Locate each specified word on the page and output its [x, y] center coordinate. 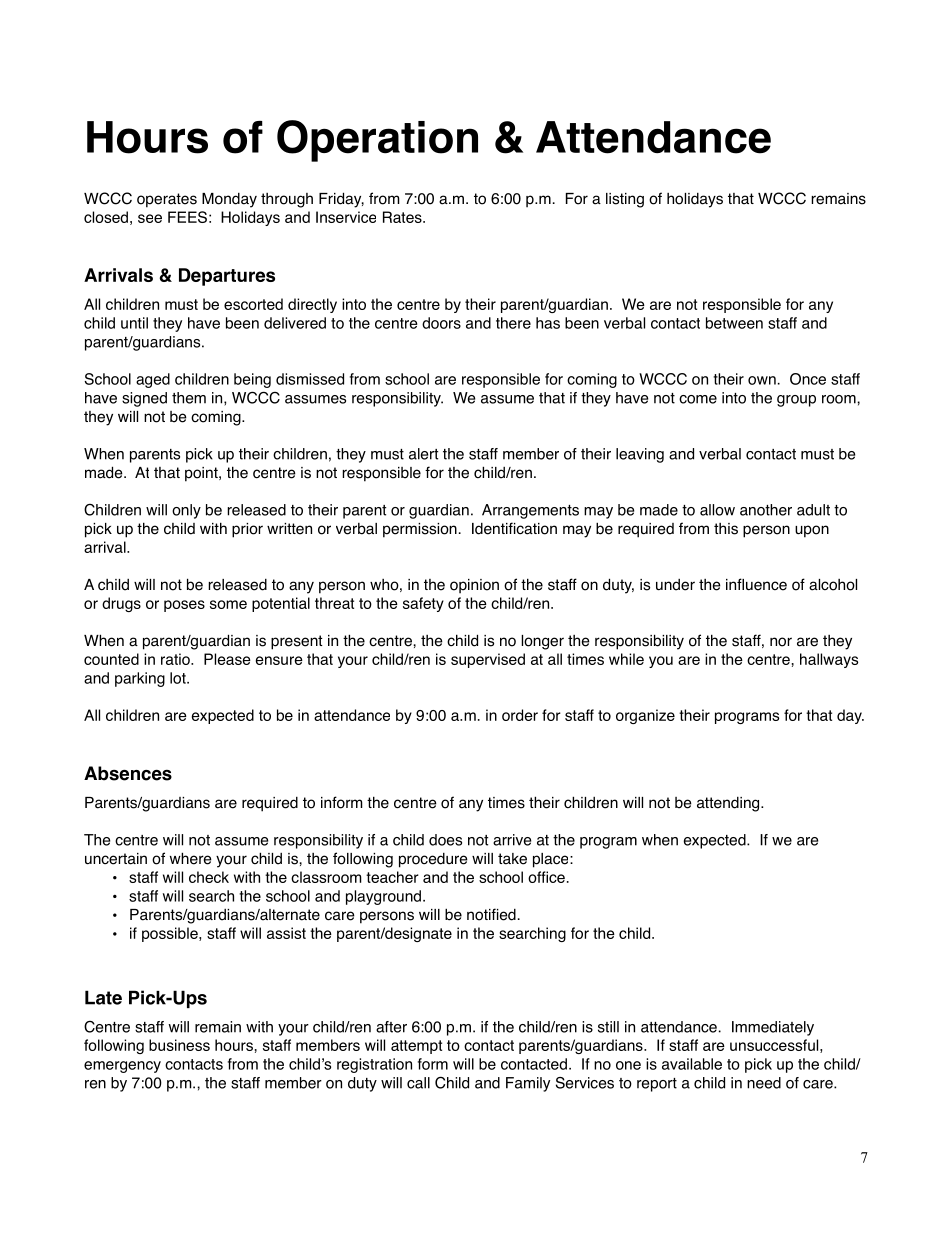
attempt [416, 1047]
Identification [514, 528]
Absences [128, 773]
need [764, 1083]
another [766, 510]
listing [625, 200]
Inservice [346, 217]
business [179, 1045]
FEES [187, 217]
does [445, 840]
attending [729, 804]
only [186, 511]
